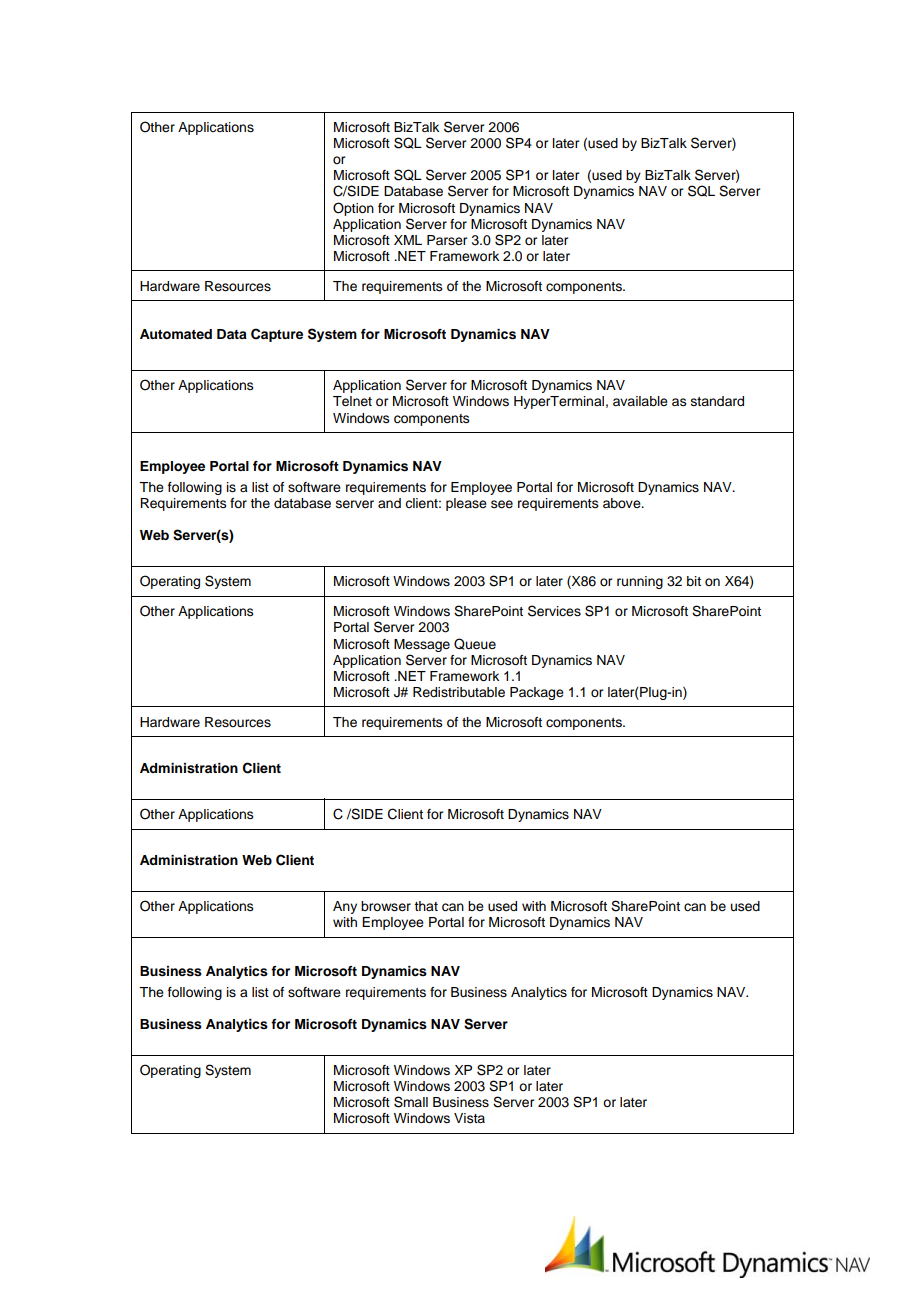  I want to click on Message, so click(422, 645).
